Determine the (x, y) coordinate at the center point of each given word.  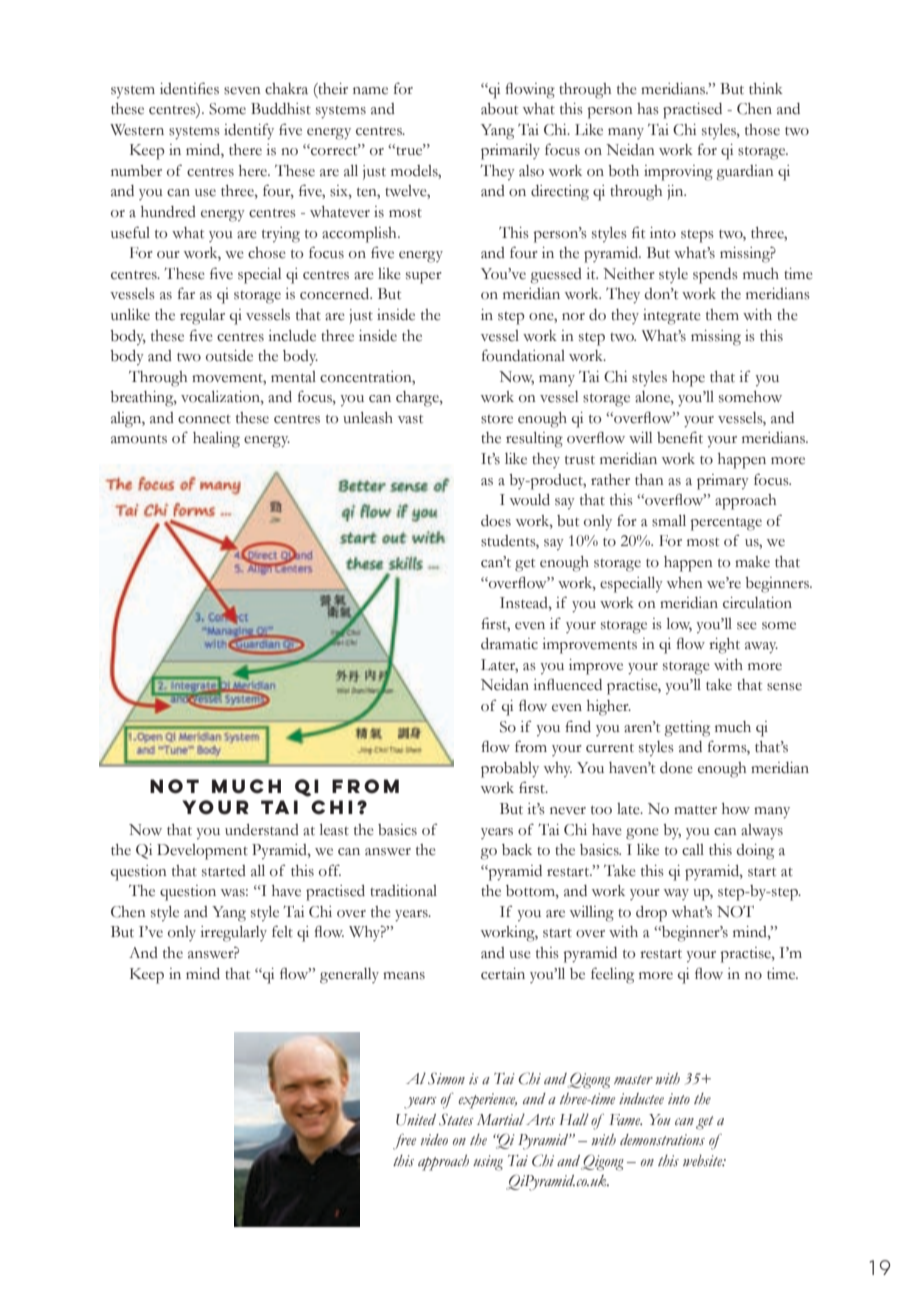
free (404, 1141)
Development (202, 852)
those (762, 130)
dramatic (509, 644)
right (724, 646)
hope (688, 379)
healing (216, 440)
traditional (403, 891)
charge (418, 399)
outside (229, 356)
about (499, 109)
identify (249, 131)
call (693, 850)
